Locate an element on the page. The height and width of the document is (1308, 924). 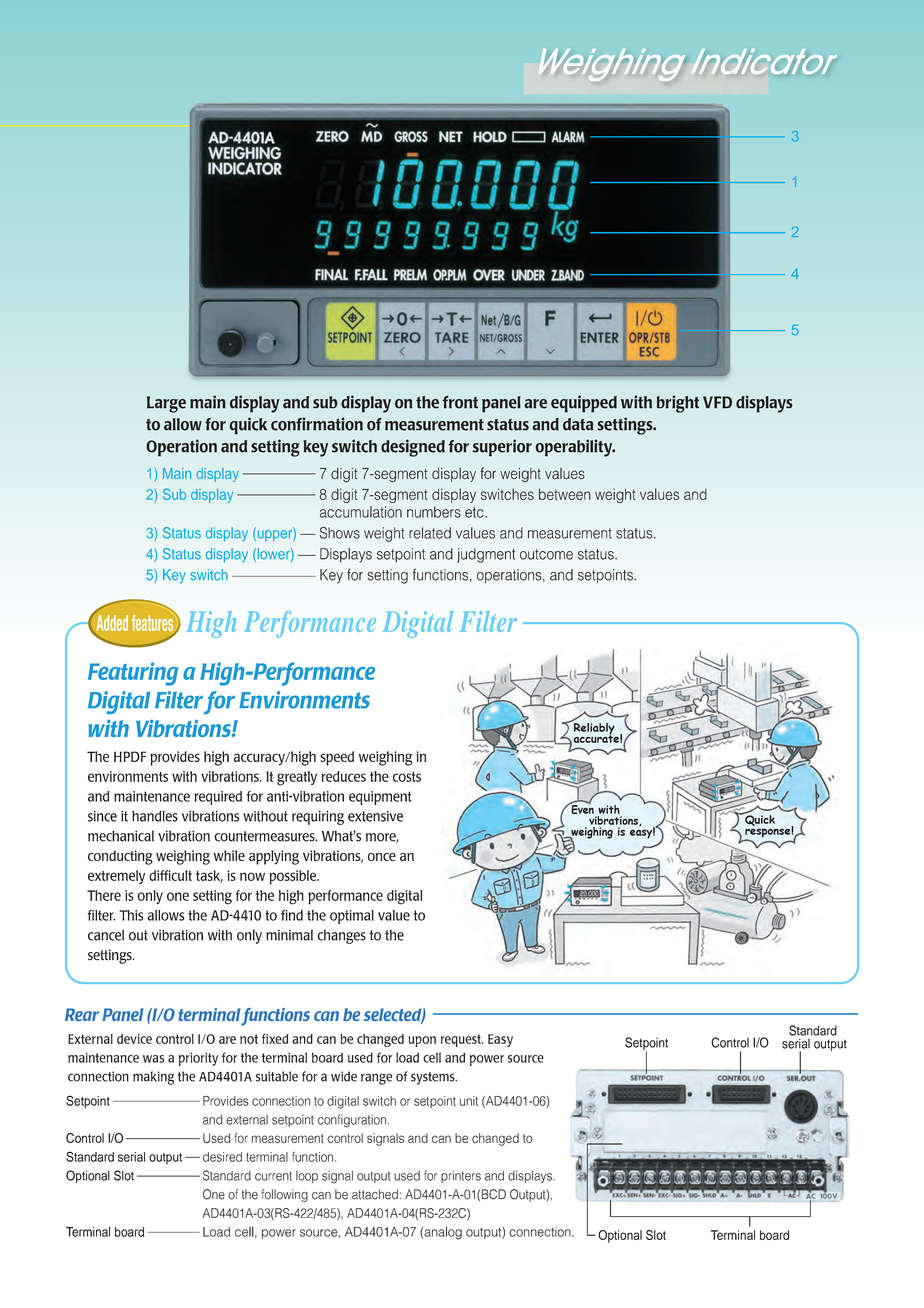
printers is located at coordinates (461, 1177).
